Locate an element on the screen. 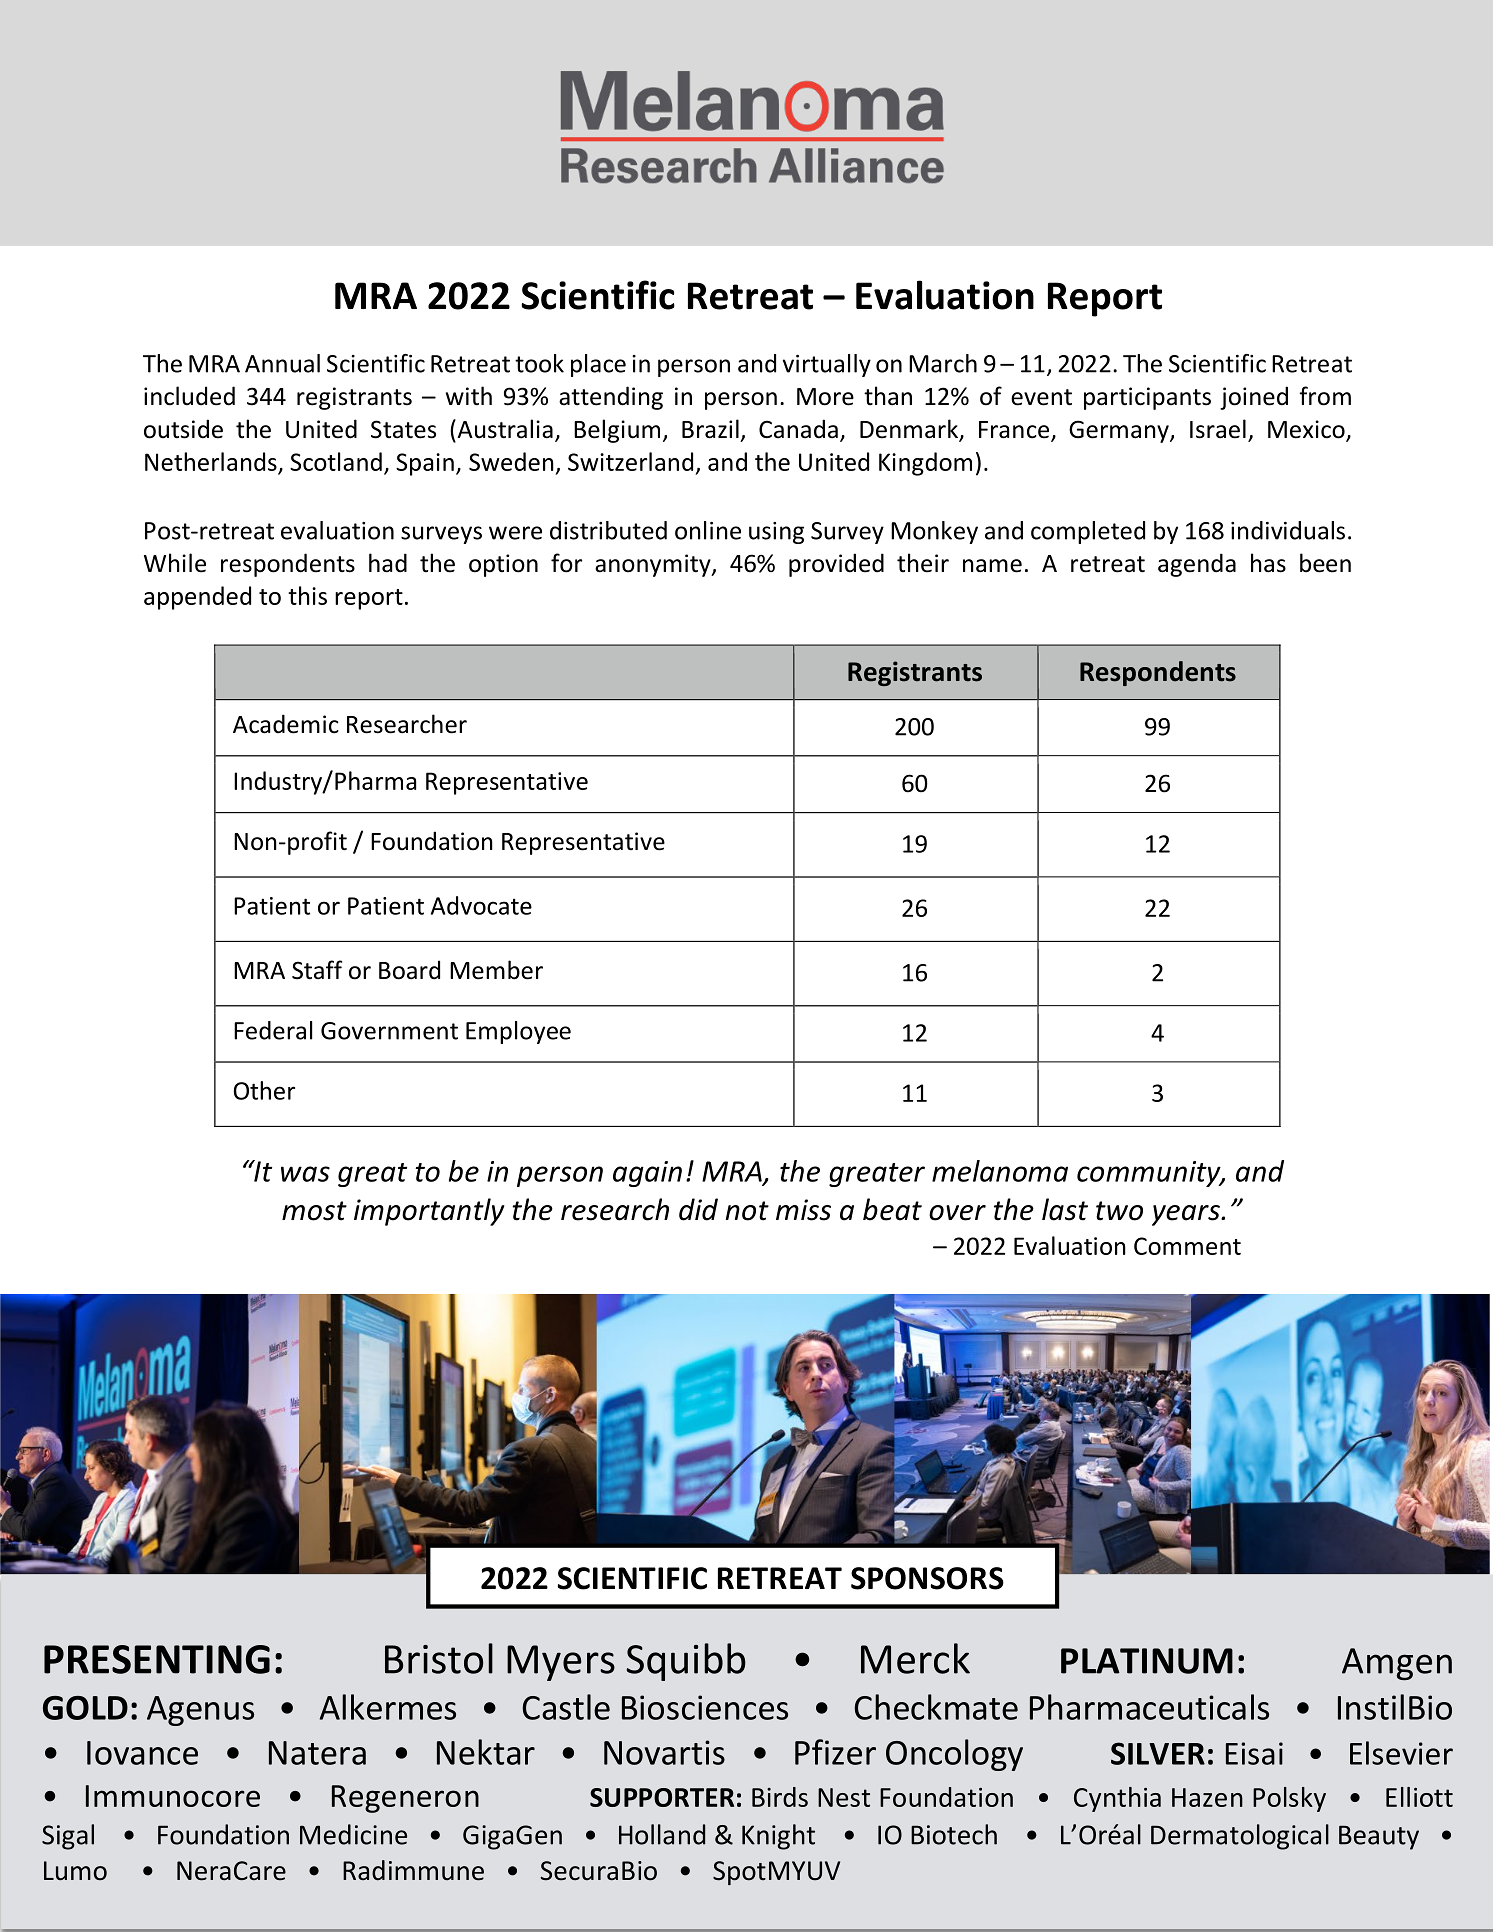 The image size is (1493, 1932). PRESENTING is located at coordinates (157, 1659).
